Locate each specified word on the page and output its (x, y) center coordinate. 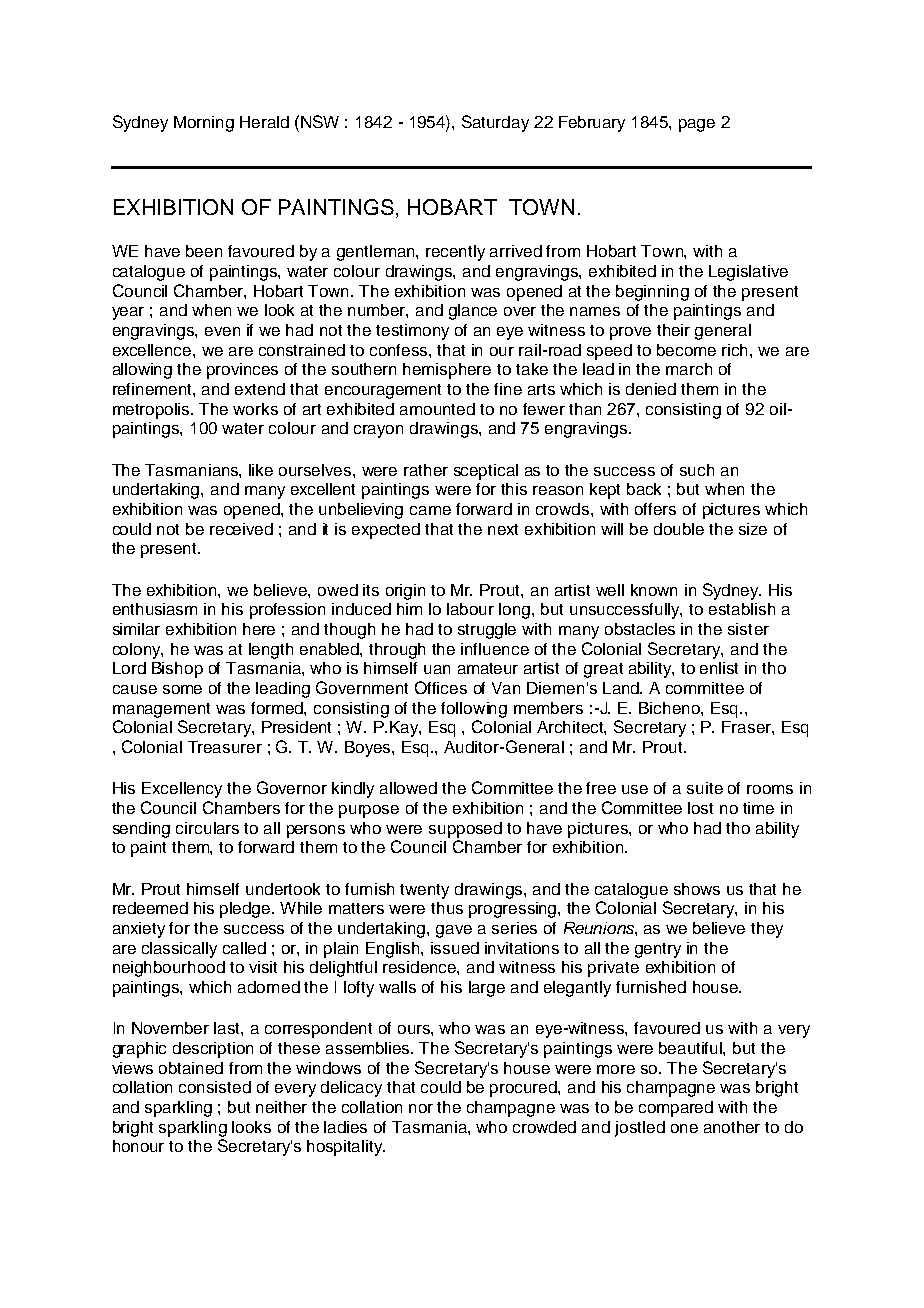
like (261, 470)
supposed (465, 830)
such (697, 470)
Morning (204, 124)
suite (705, 788)
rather (426, 470)
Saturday (495, 123)
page (697, 125)
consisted (215, 1087)
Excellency (182, 790)
